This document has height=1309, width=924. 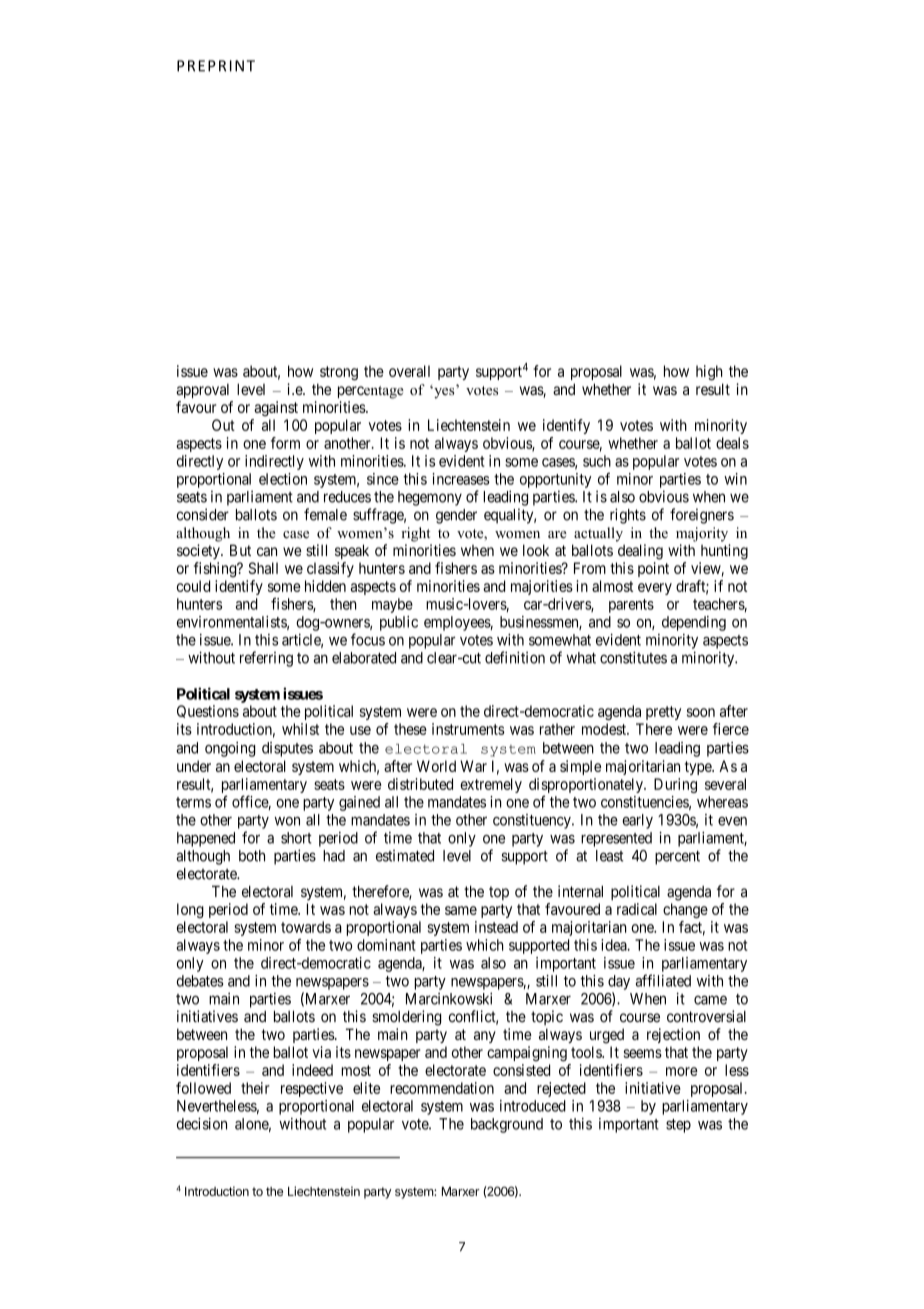 What do you see at coordinates (216, 66) in the document?
I see `PREPRINT` at bounding box center [216, 66].
